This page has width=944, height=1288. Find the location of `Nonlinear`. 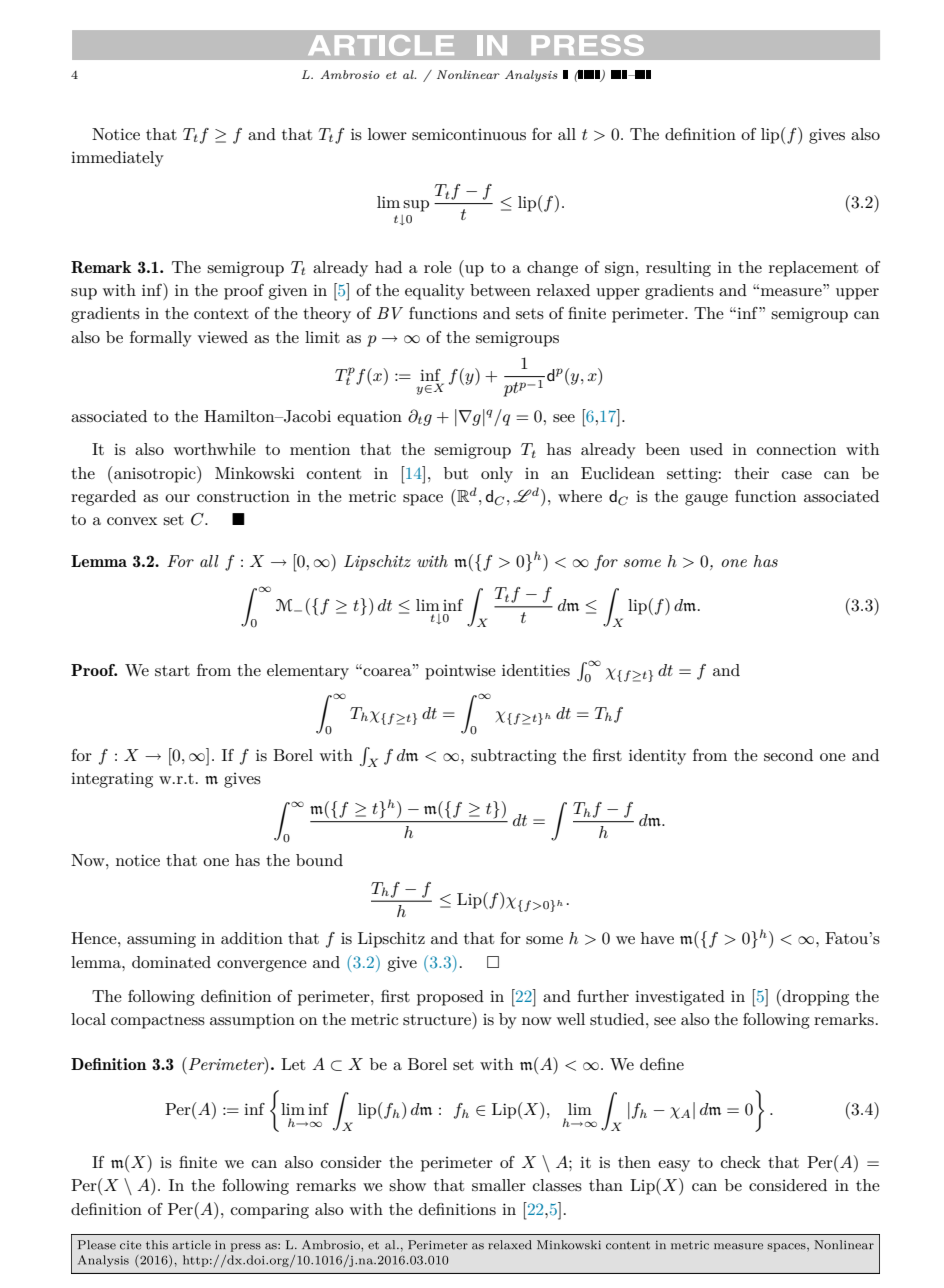

Nonlinear is located at coordinates (468, 74).
